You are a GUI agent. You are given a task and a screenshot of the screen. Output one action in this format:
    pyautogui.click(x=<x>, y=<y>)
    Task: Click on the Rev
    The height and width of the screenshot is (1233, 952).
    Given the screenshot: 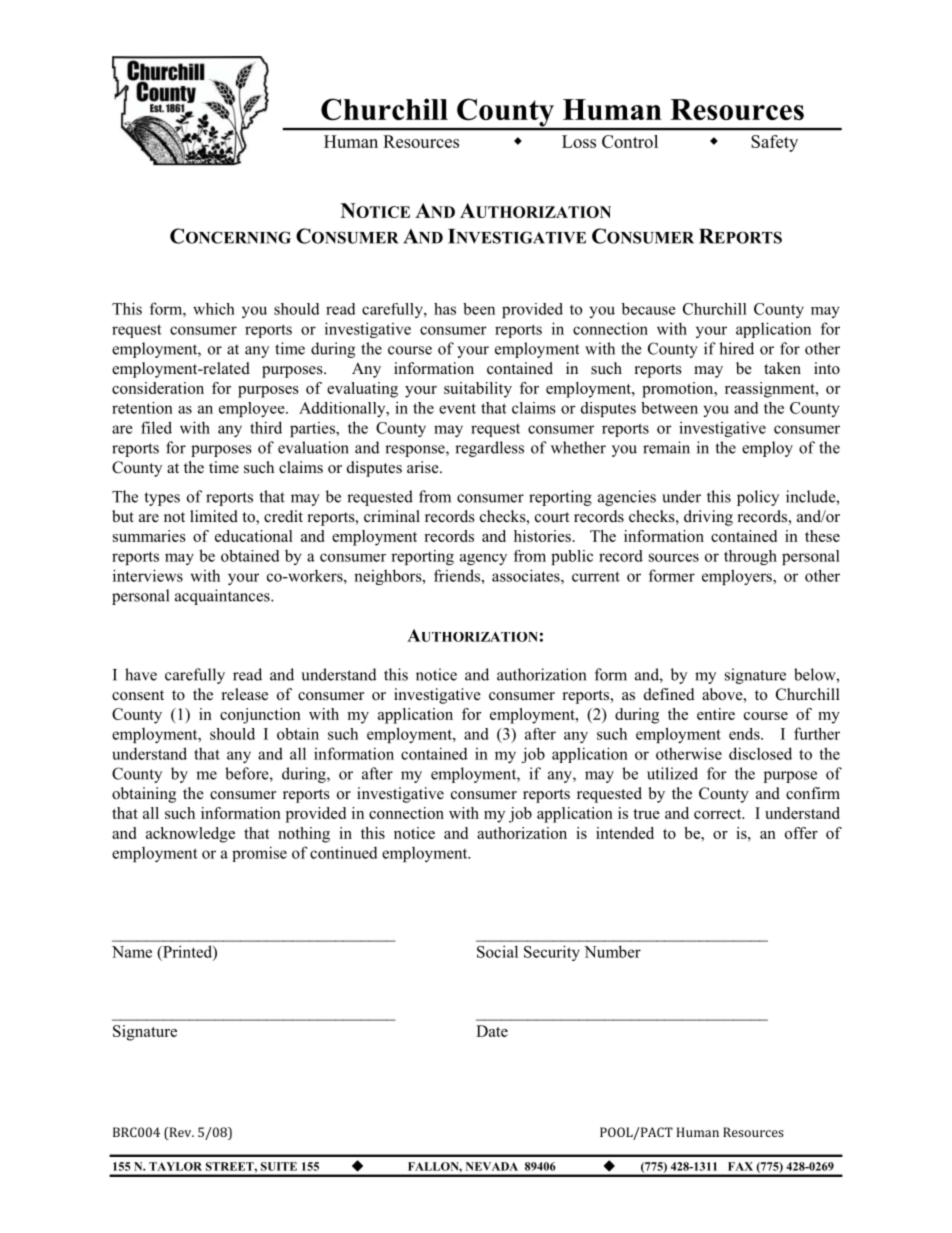 What is the action you would take?
    pyautogui.click(x=180, y=1132)
